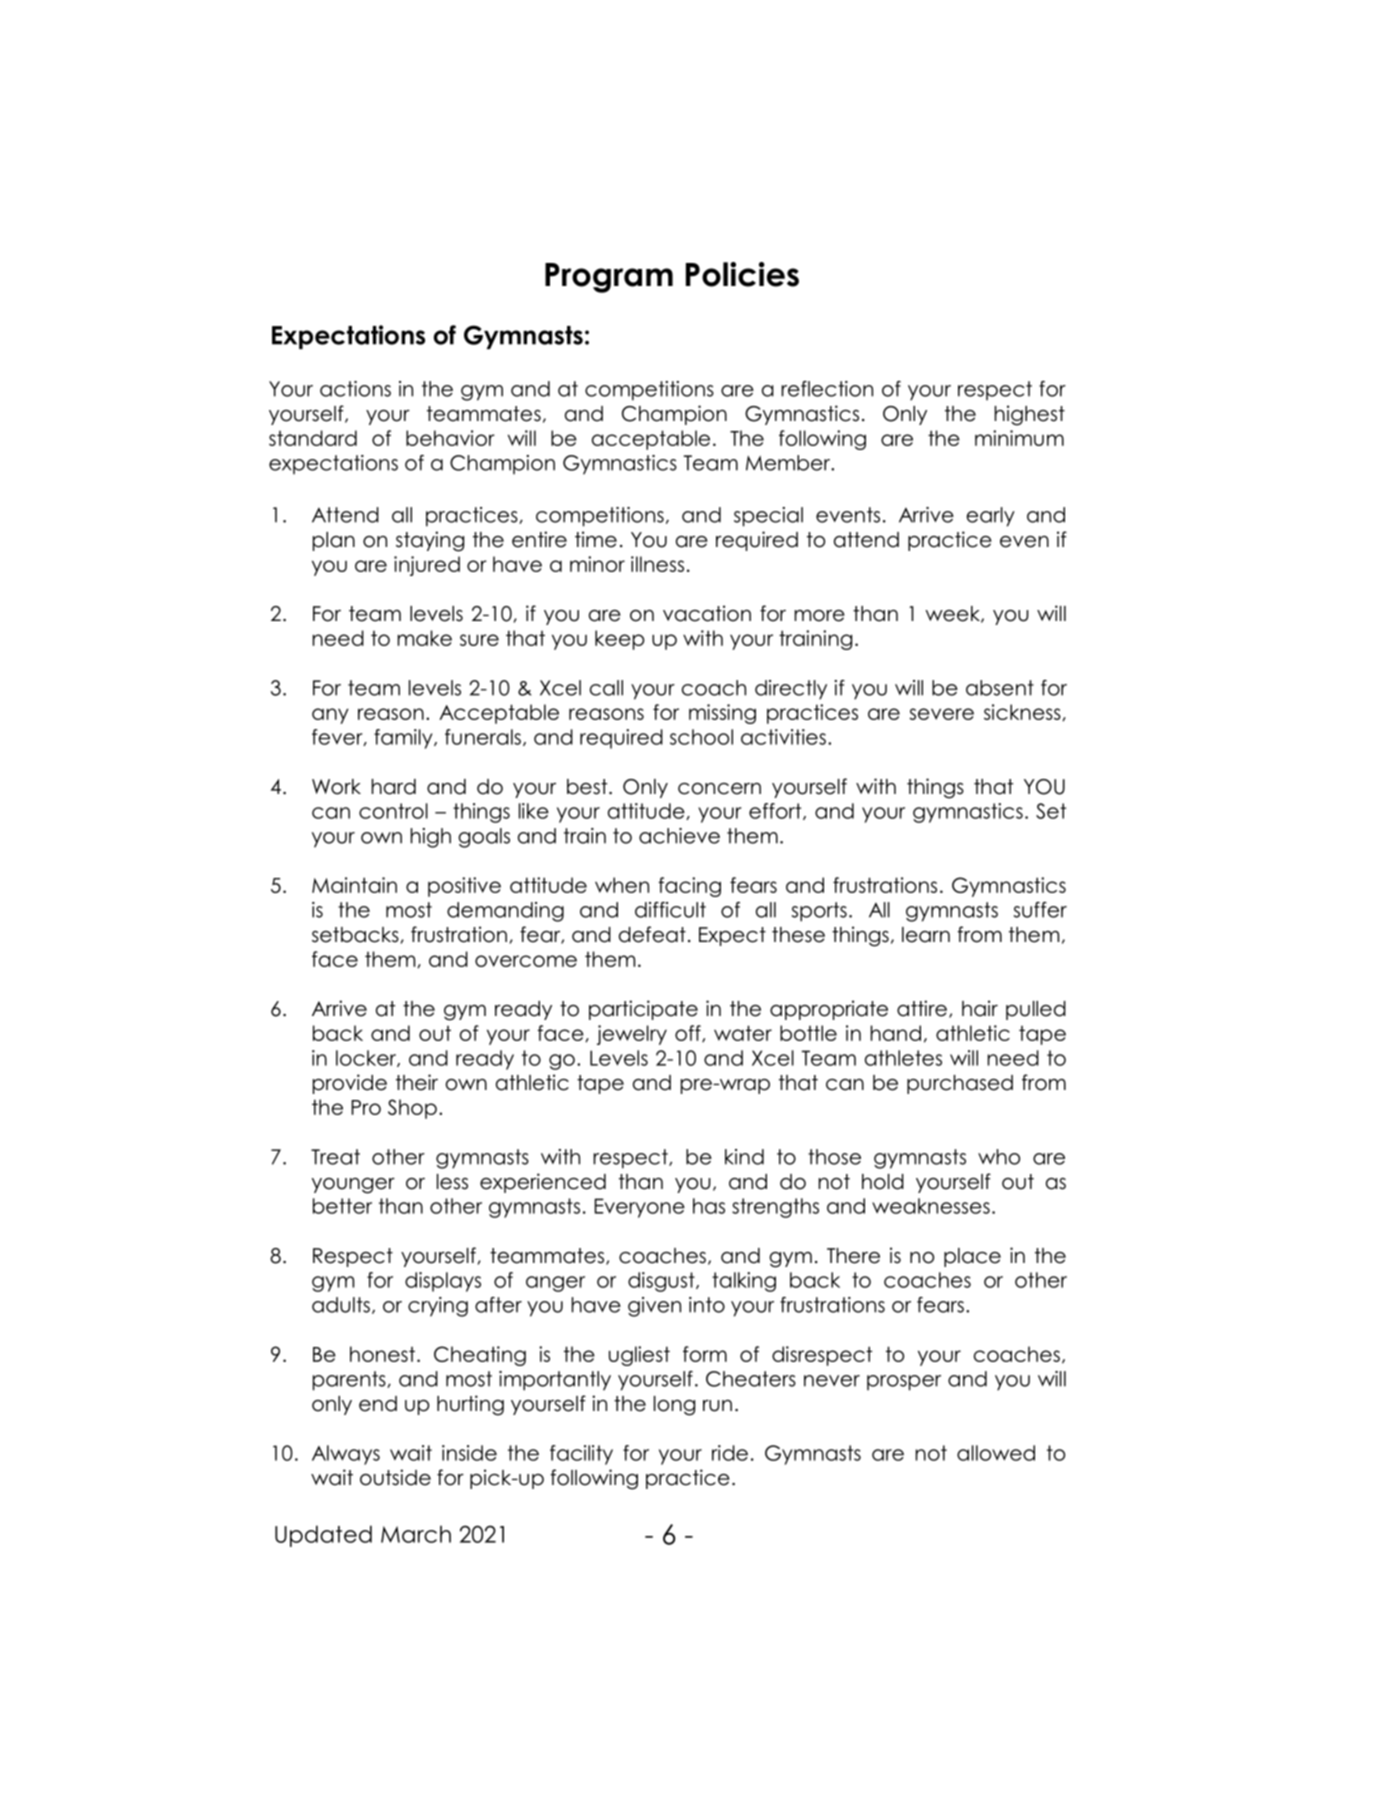 The height and width of the screenshot is (1810, 1399). What do you see at coordinates (730, 1453) in the screenshot?
I see `ride` at bounding box center [730, 1453].
